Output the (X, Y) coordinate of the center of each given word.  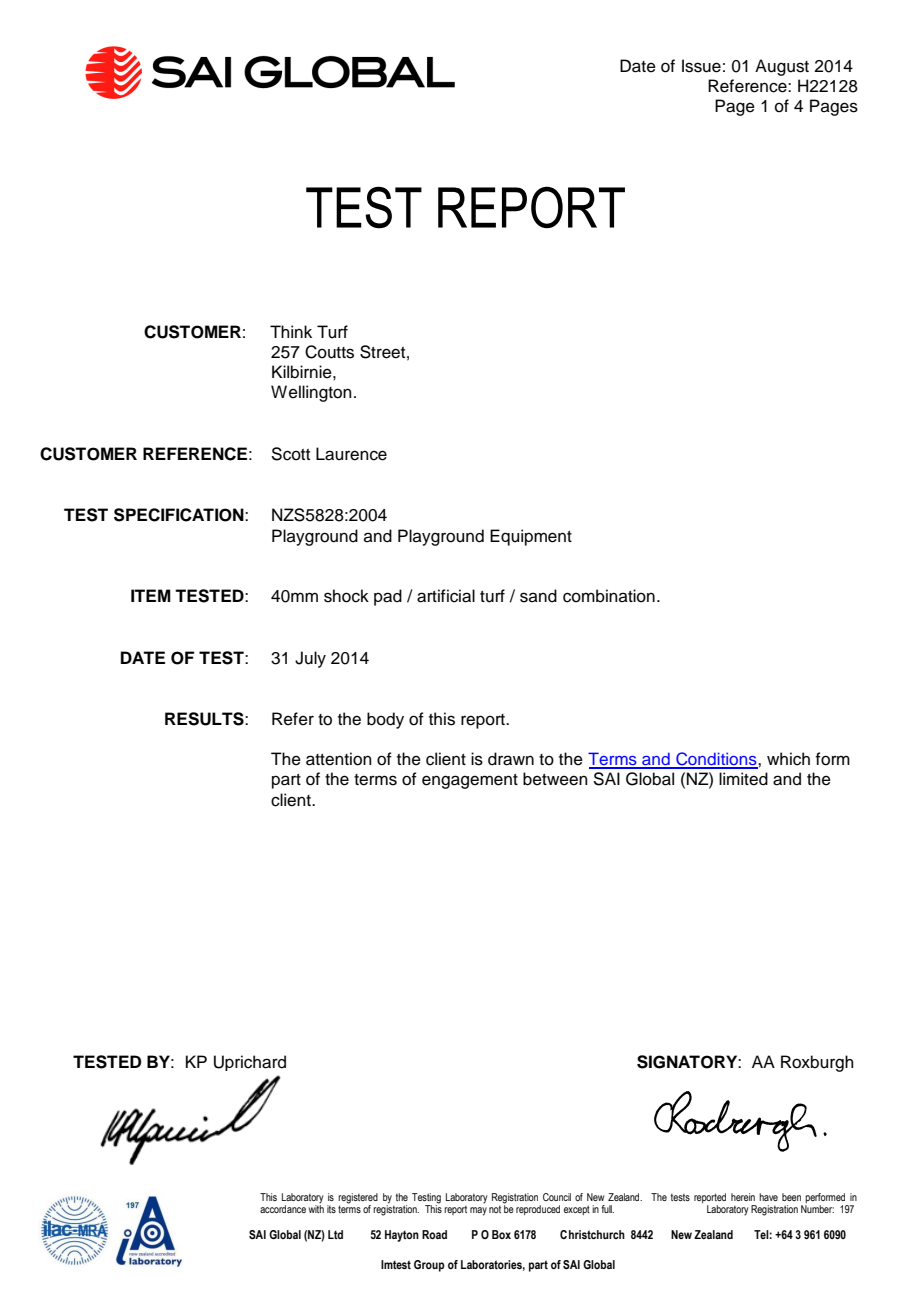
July (310, 659)
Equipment (531, 537)
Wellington (311, 393)
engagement (470, 781)
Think (291, 331)
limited (743, 779)
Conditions (716, 760)
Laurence (351, 454)
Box (501, 1234)
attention (339, 759)
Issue (701, 66)
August (782, 67)
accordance (283, 1209)
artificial (446, 596)
